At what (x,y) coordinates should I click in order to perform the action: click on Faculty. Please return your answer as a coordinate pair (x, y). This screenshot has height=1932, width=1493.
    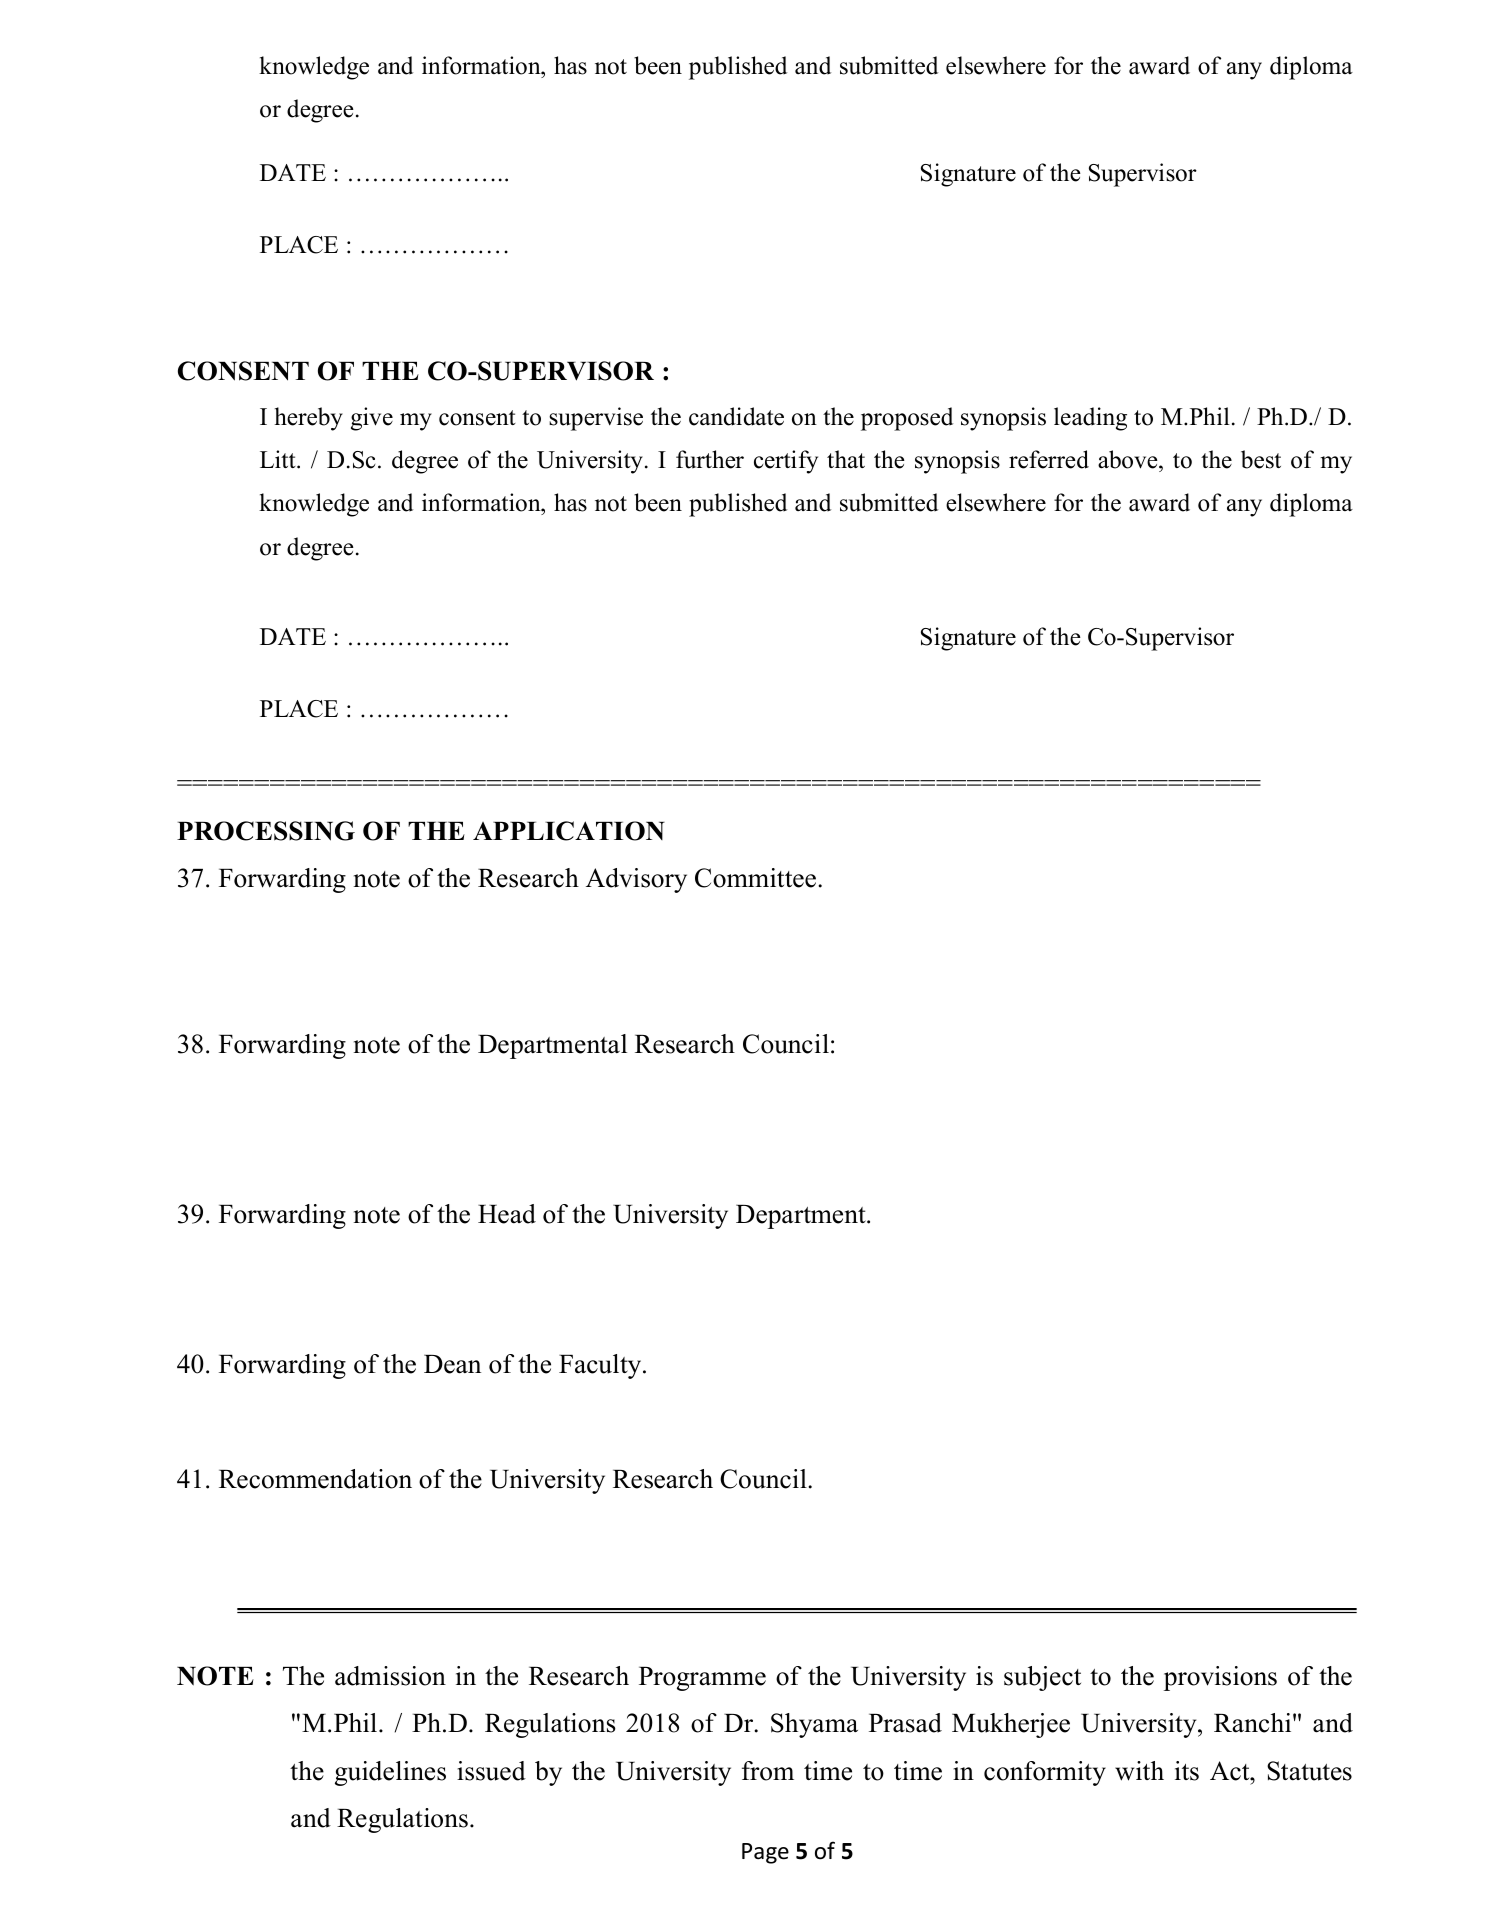
    Looking at the image, I should click on (601, 1366).
